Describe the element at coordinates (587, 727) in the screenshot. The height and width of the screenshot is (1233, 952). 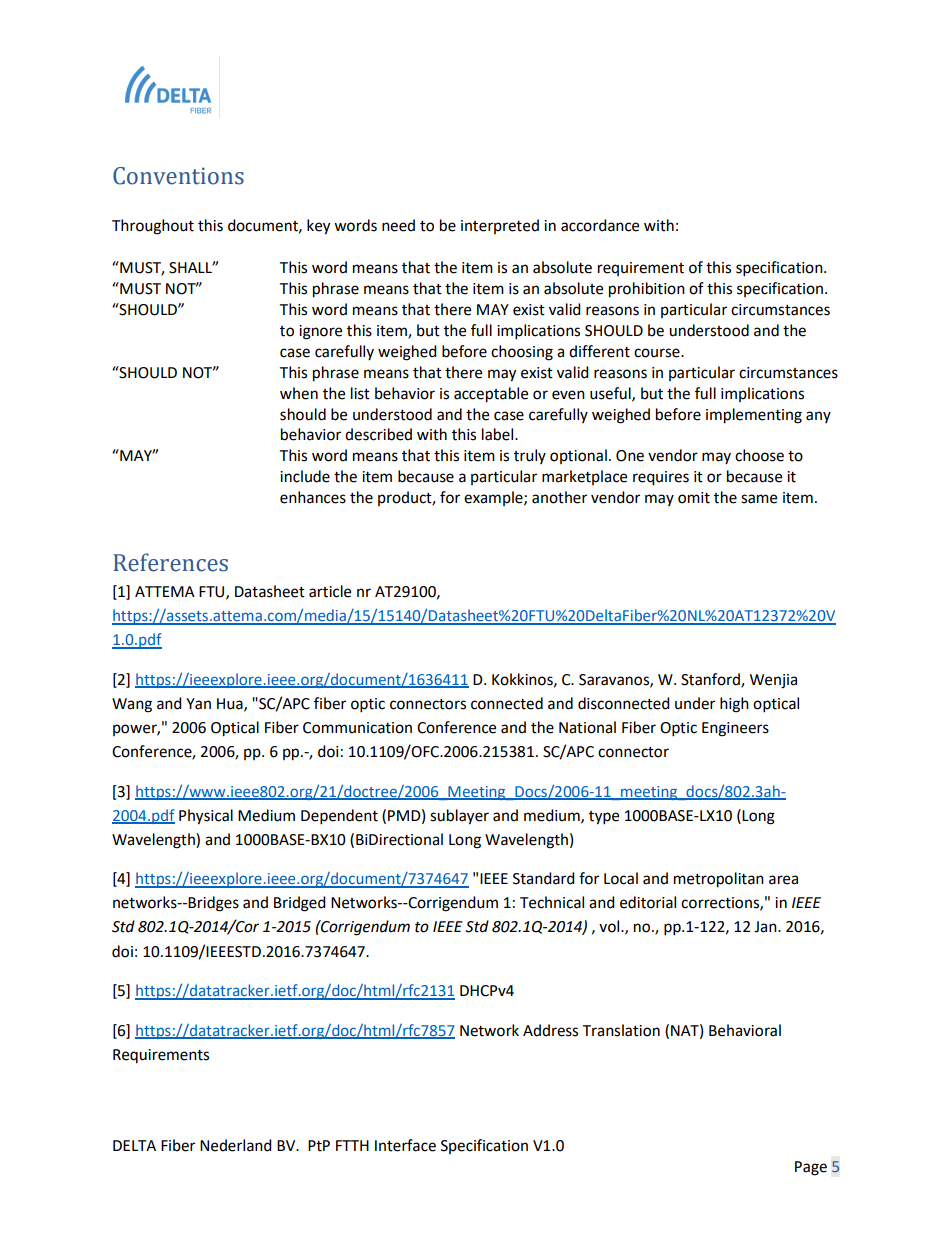
I see `National` at that location.
